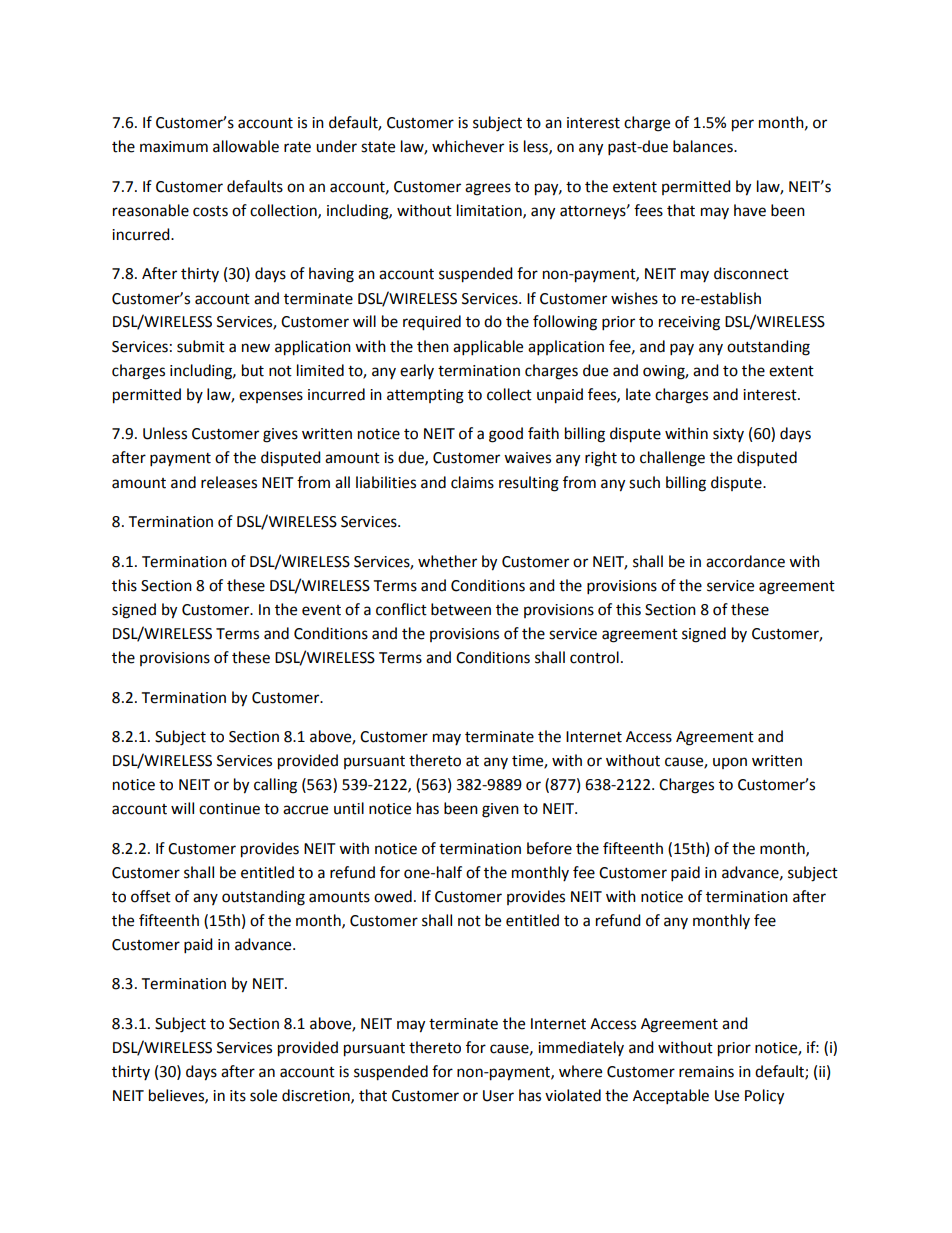  Describe the element at coordinates (461, 609) in the screenshot. I see `between` at that location.
